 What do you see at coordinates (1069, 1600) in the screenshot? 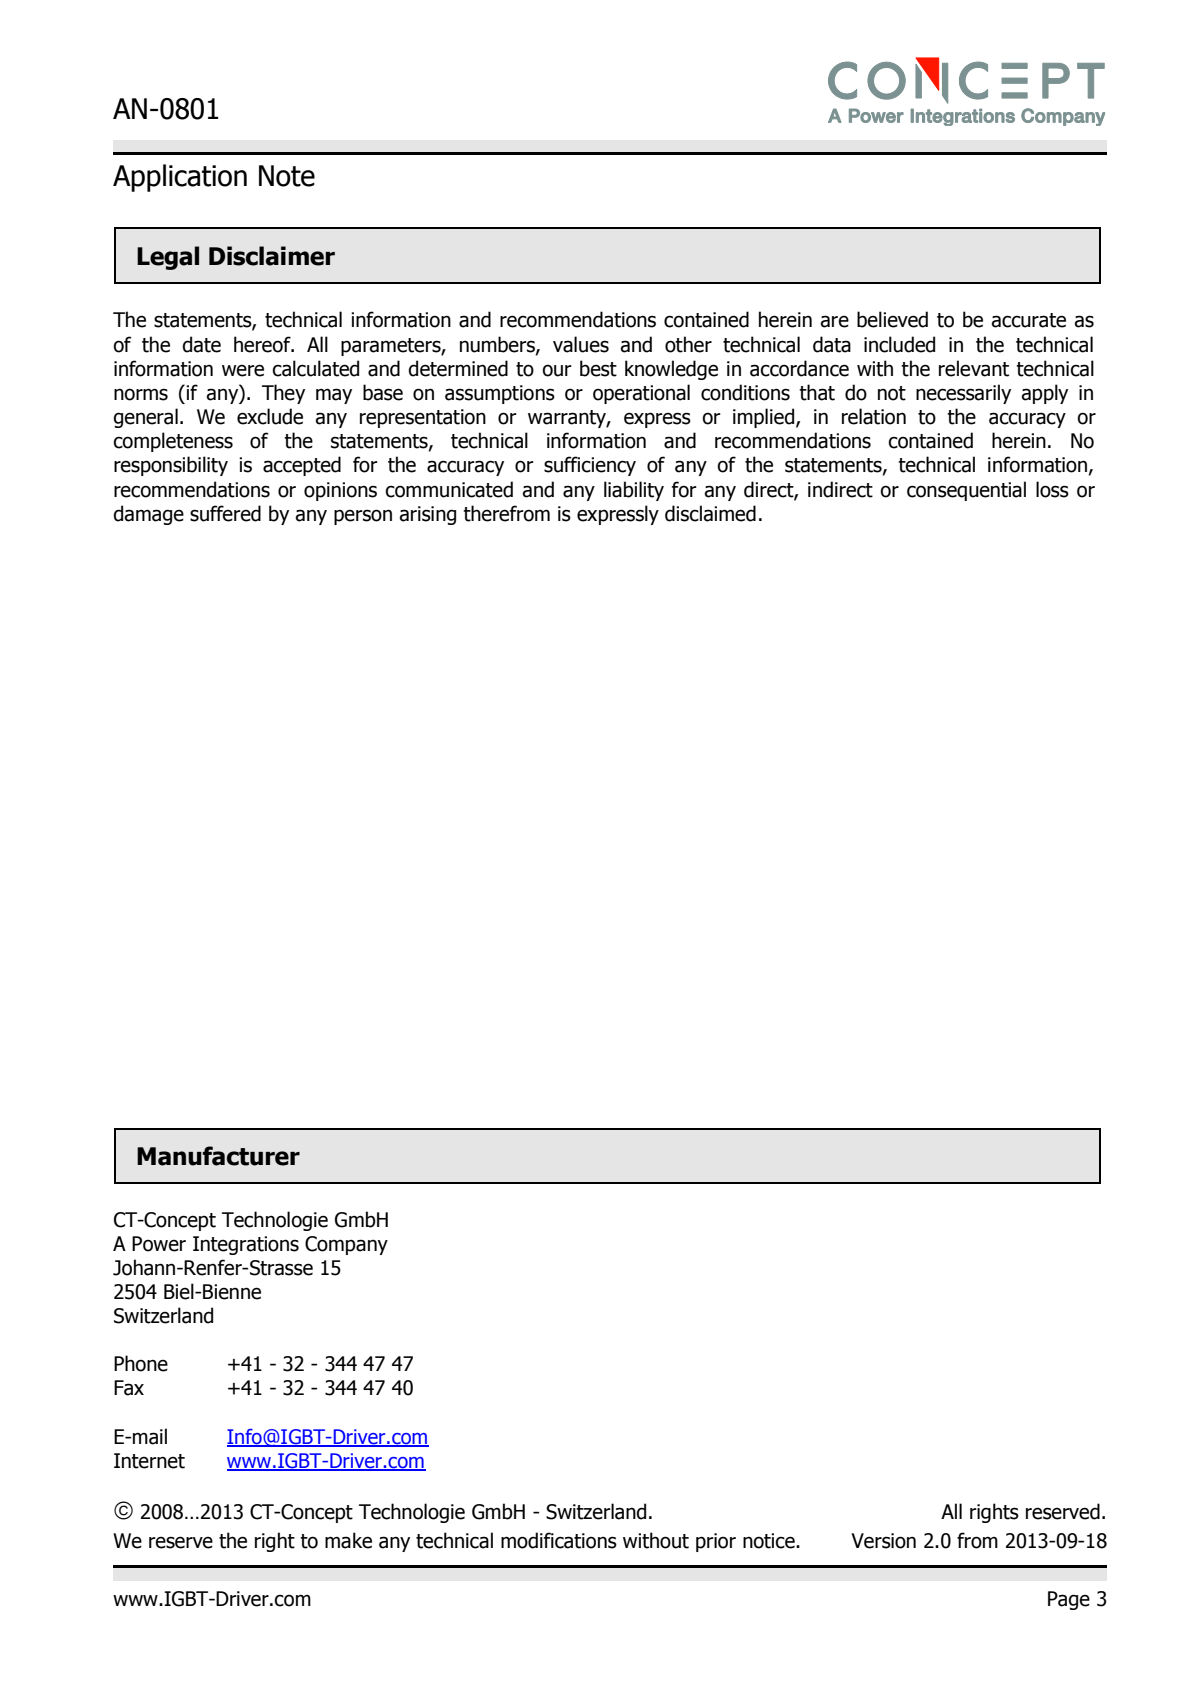
I see `Page` at bounding box center [1069, 1600].
